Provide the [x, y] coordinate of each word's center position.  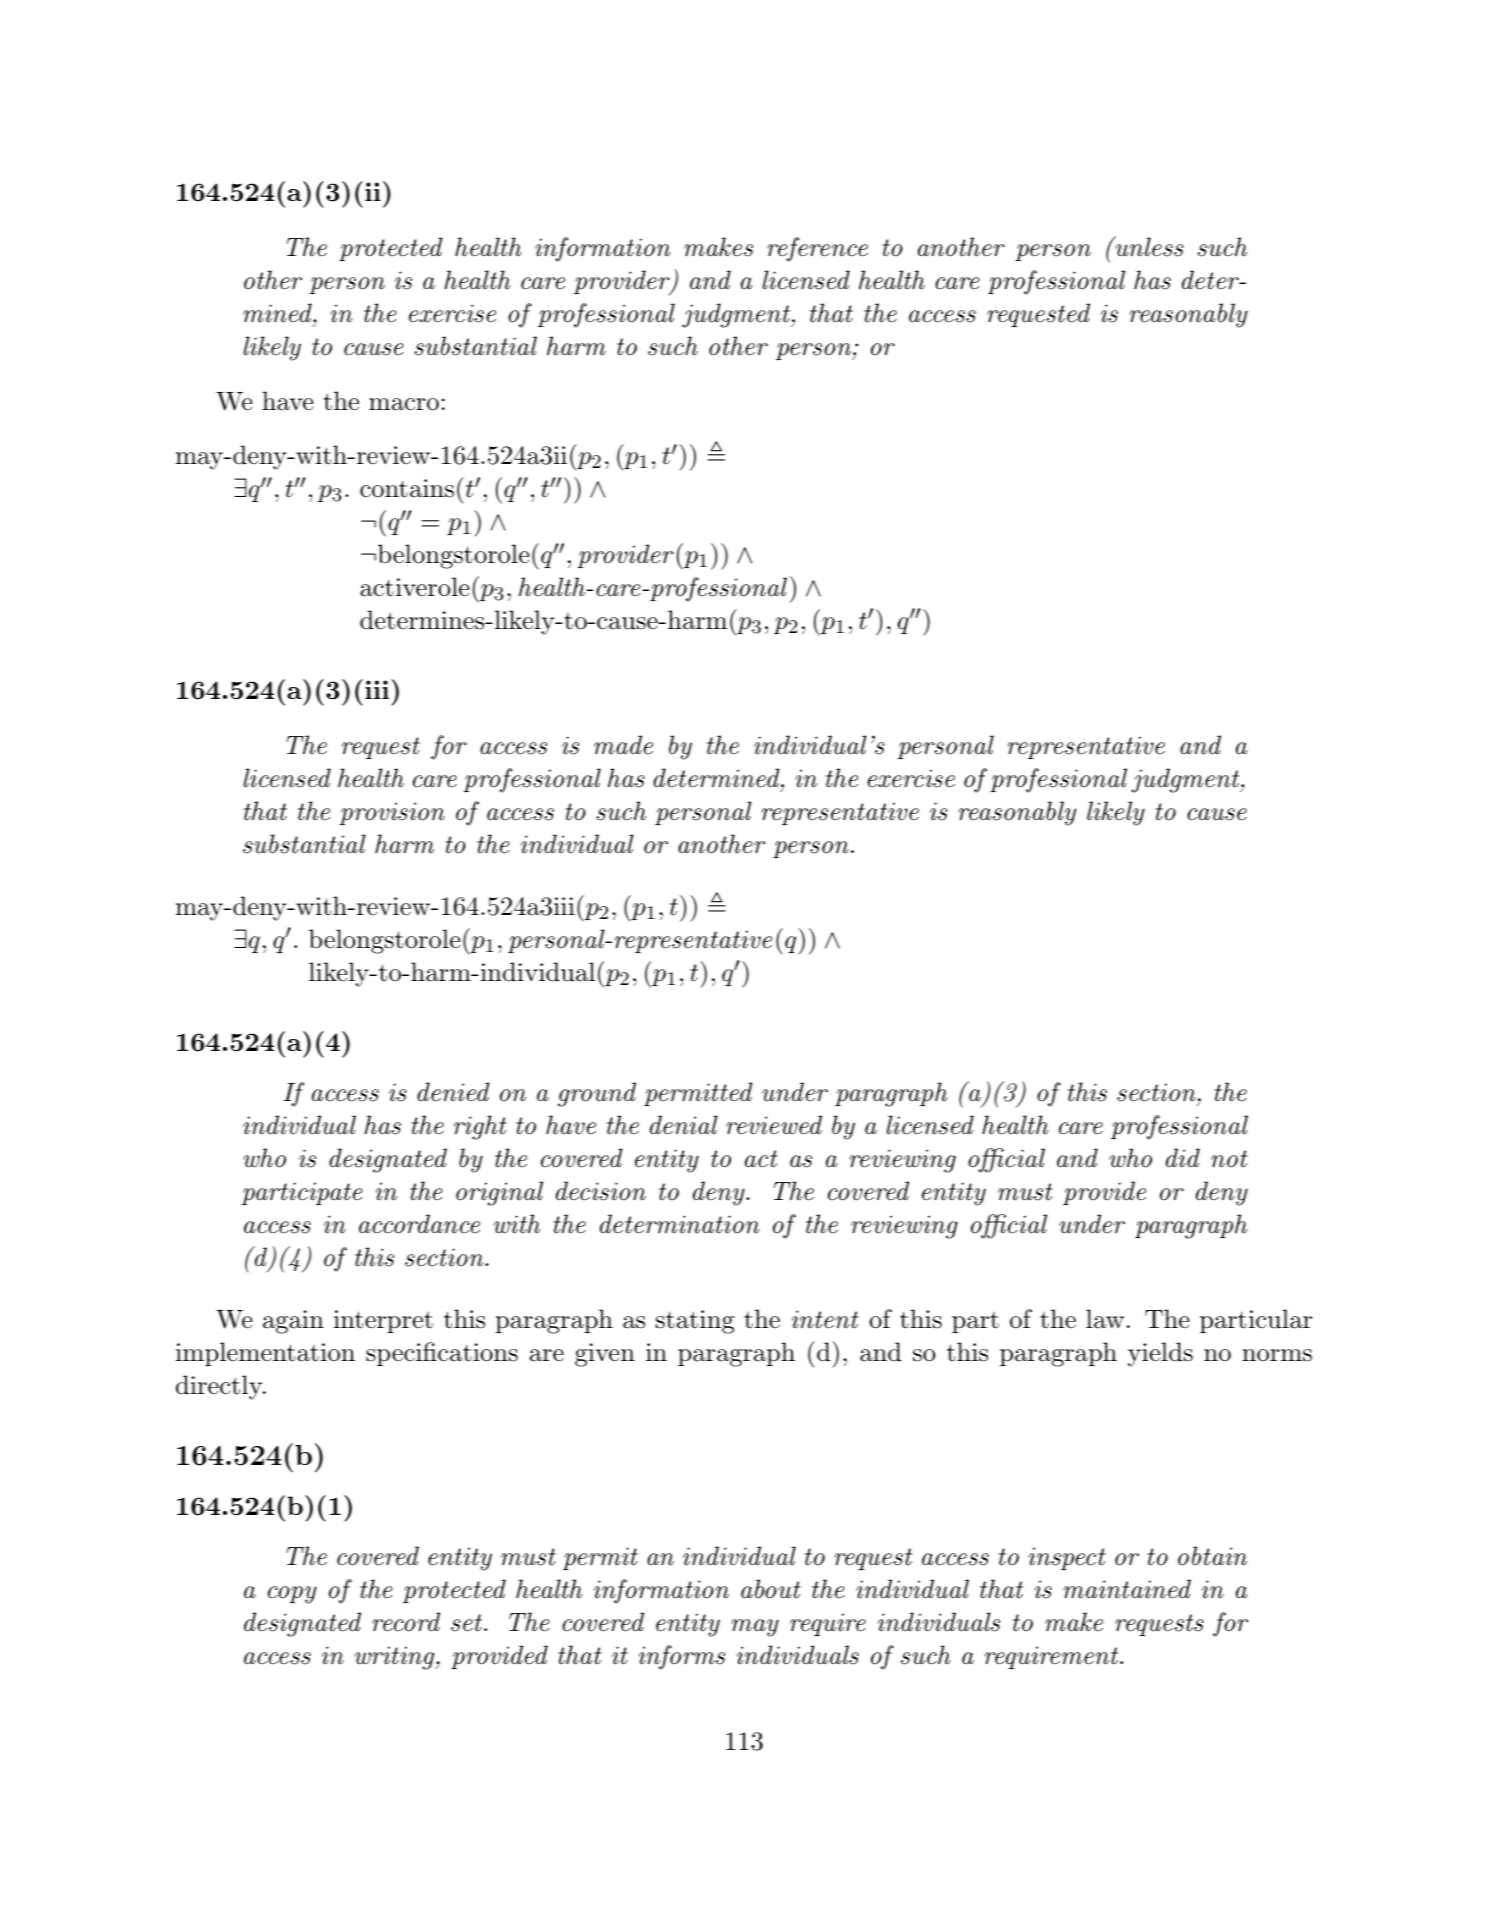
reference [817, 249]
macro [404, 404]
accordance [419, 1224]
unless [1148, 246]
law [1105, 1319]
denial [684, 1125]
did [1183, 1158]
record [406, 1622]
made [623, 745]
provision [392, 813]
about [771, 1589]
